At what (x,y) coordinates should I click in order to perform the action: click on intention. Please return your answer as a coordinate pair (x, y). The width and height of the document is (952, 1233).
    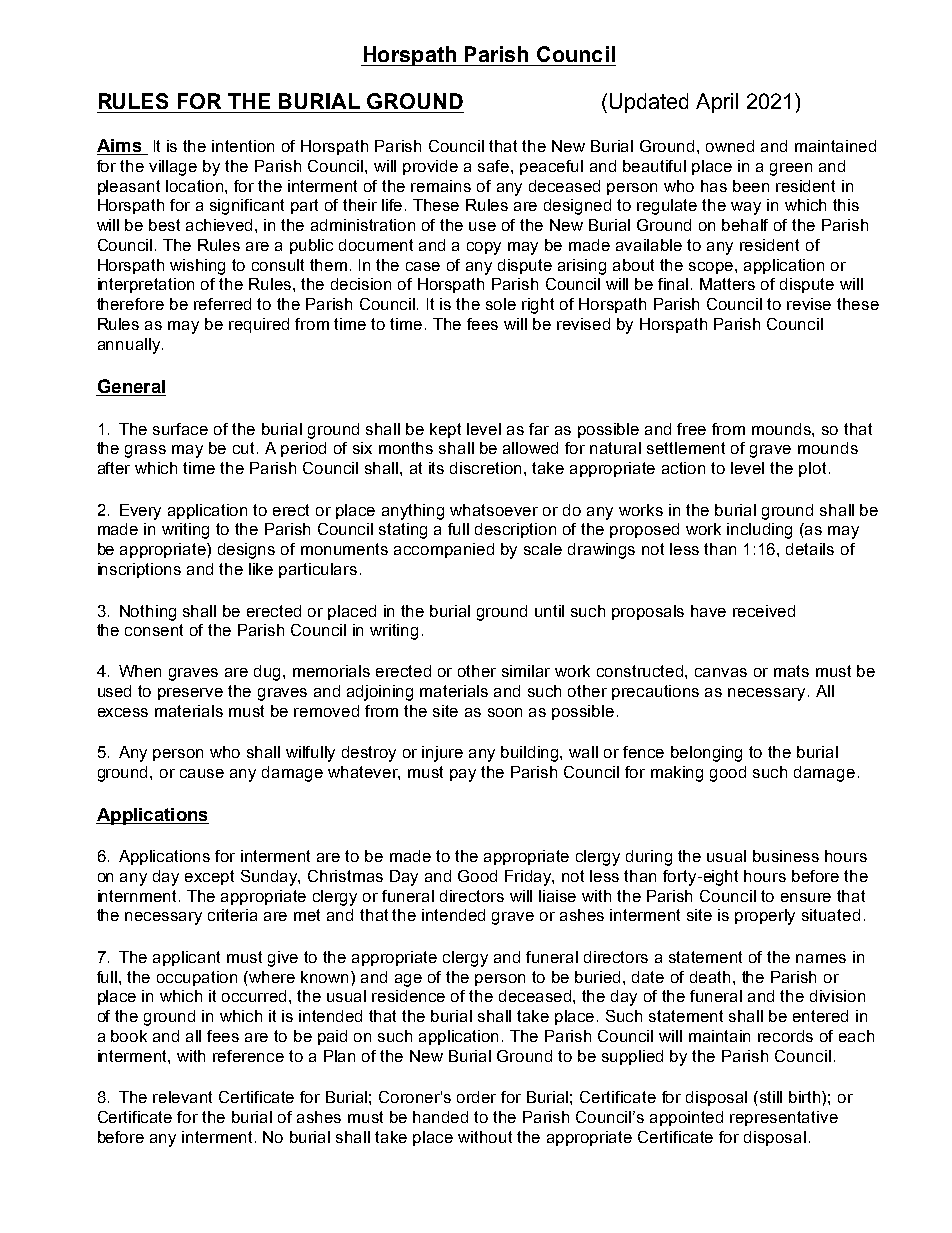
    Looking at the image, I should click on (243, 146).
